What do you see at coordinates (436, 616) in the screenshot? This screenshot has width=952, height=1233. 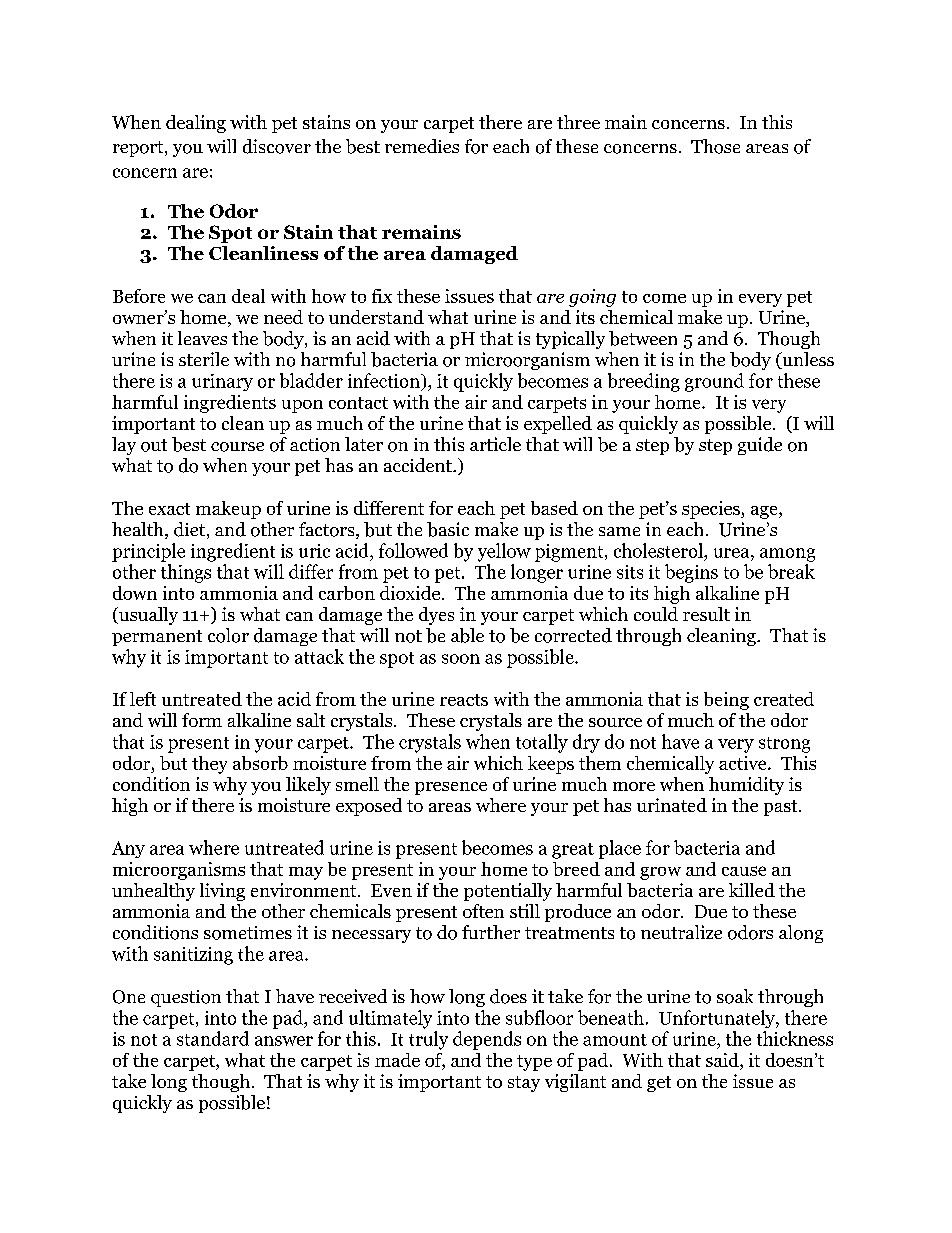 I see `dyes` at bounding box center [436, 616].
